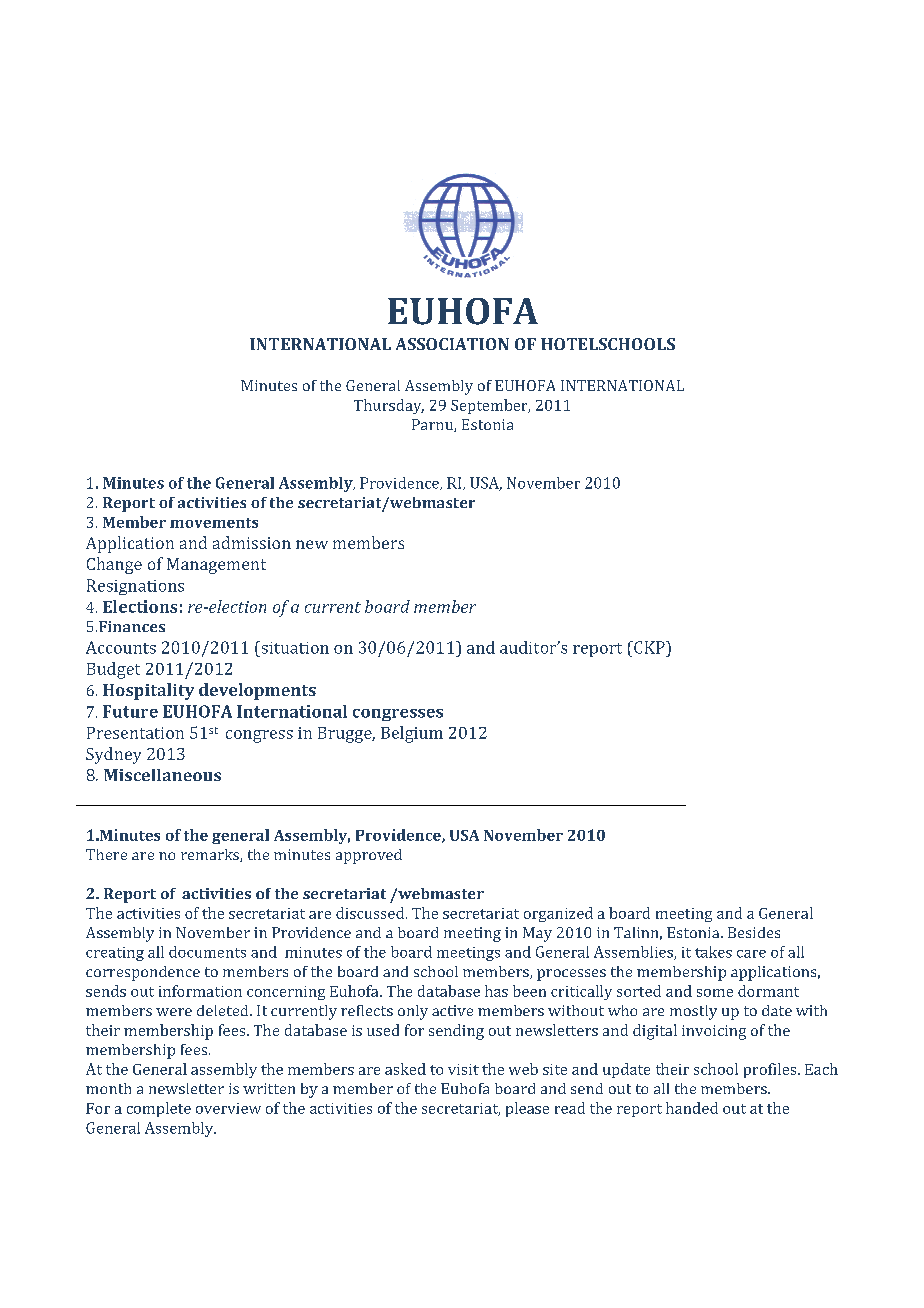  I want to click on ASSOCIATION, so click(452, 344).
